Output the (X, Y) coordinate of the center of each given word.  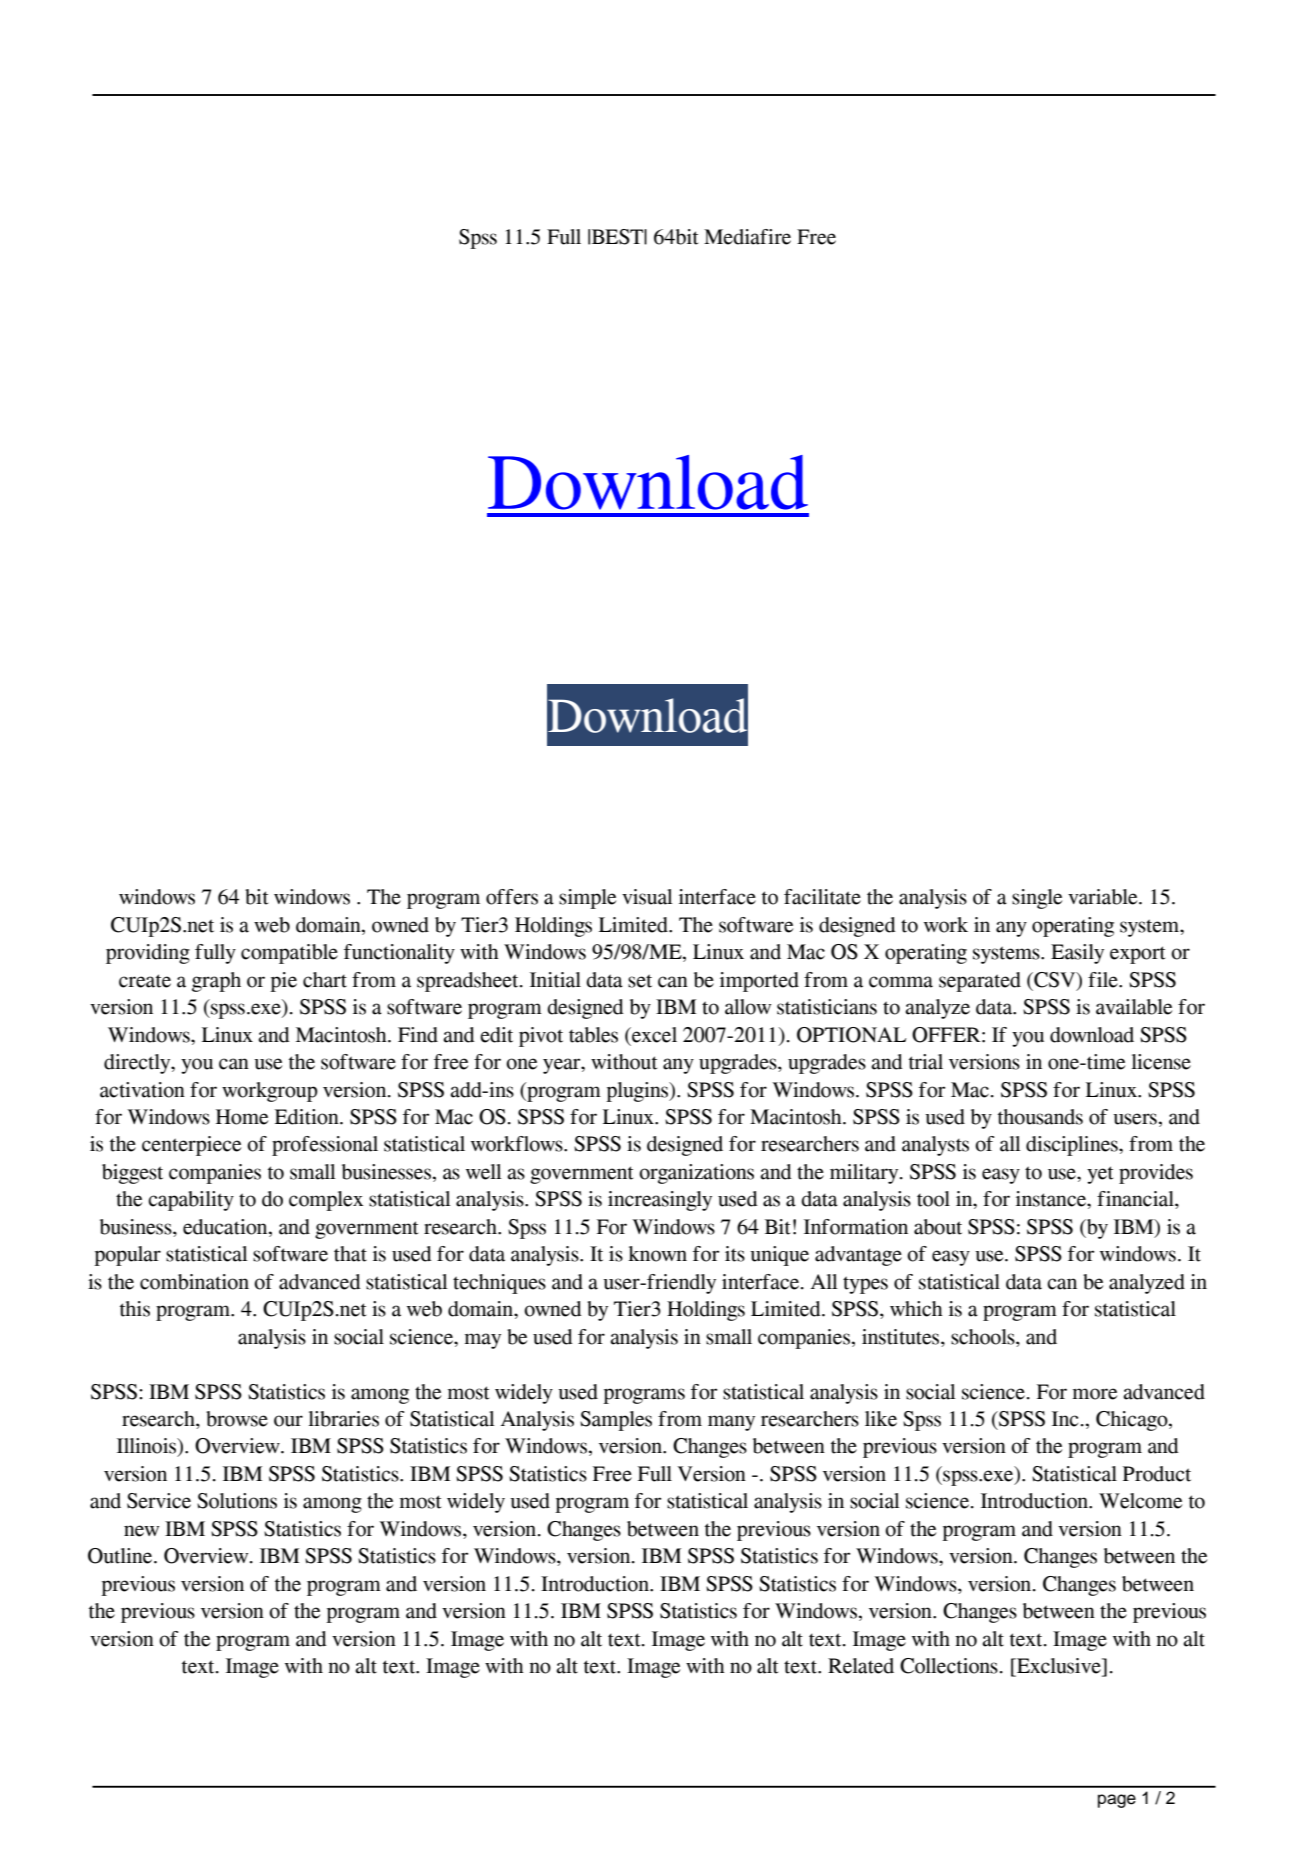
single (1037, 899)
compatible (289, 954)
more (1095, 1394)
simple (587, 899)
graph (216, 982)
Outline (121, 1556)
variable (1104, 897)
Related (861, 1666)
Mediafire (747, 237)
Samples (616, 1421)
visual (647, 897)
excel (653, 1035)
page (1117, 1801)
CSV (1055, 980)
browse (237, 1419)
